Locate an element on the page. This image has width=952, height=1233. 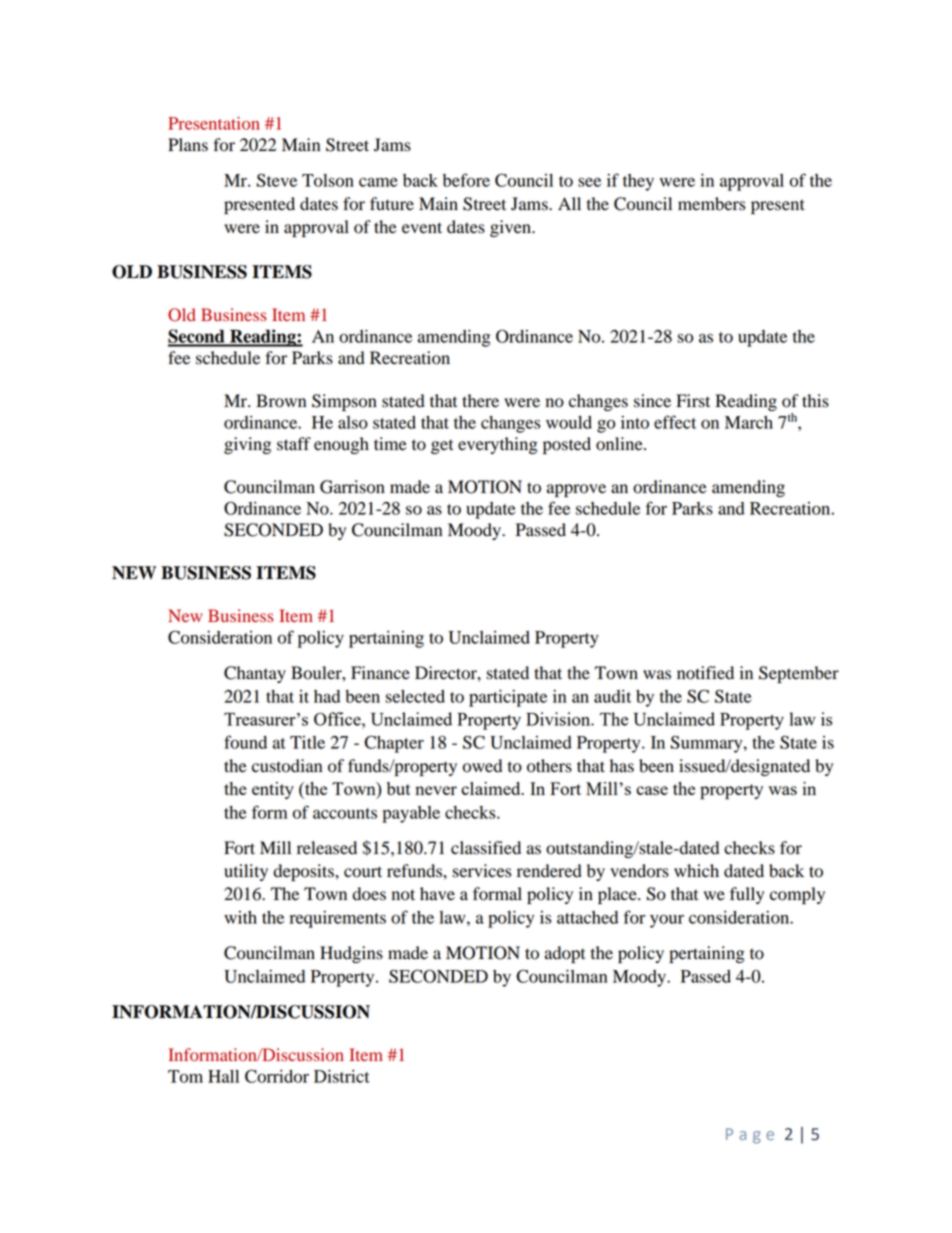
giving is located at coordinates (247, 445).
